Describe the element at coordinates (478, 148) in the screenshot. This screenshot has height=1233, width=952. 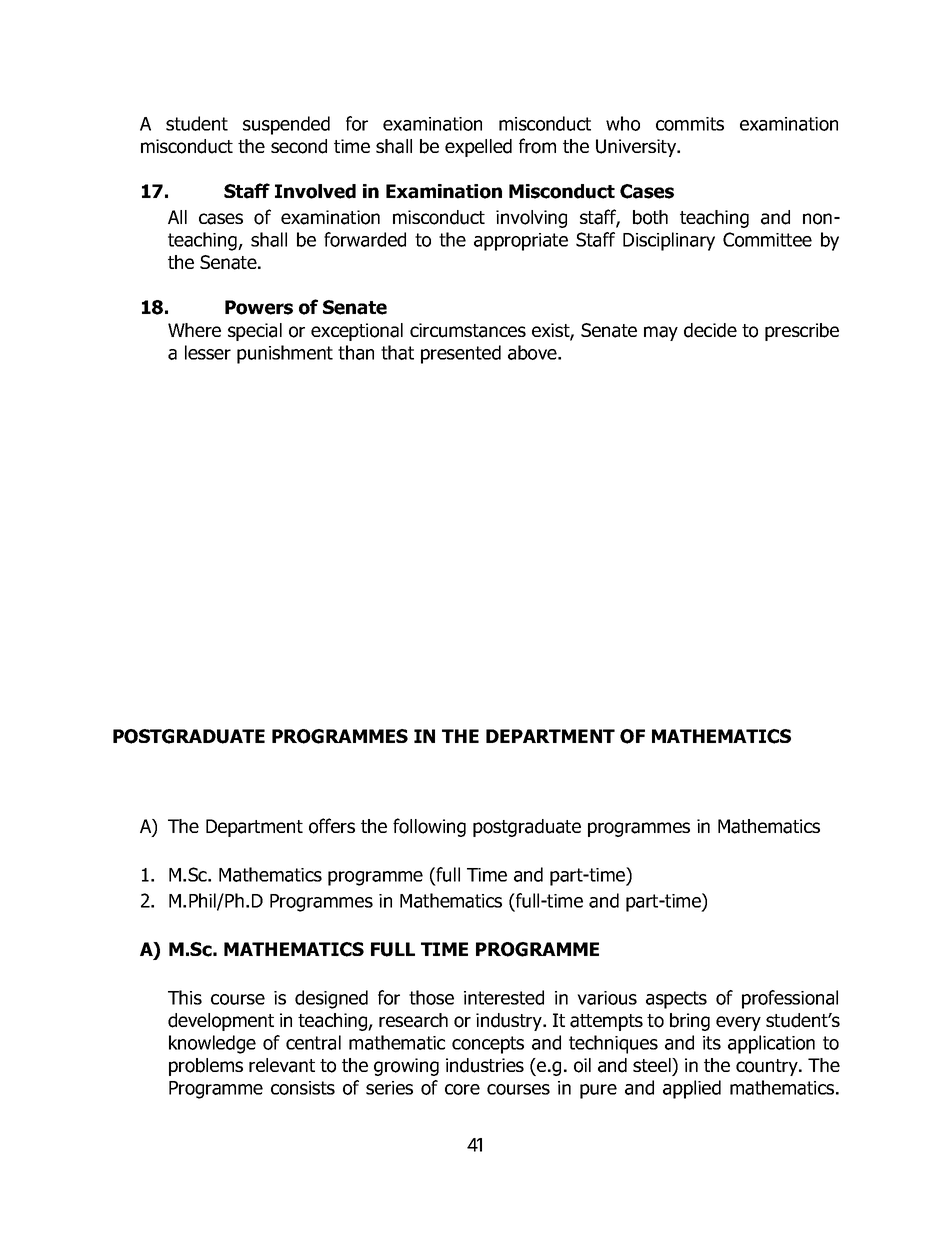
I see `expelled` at that location.
